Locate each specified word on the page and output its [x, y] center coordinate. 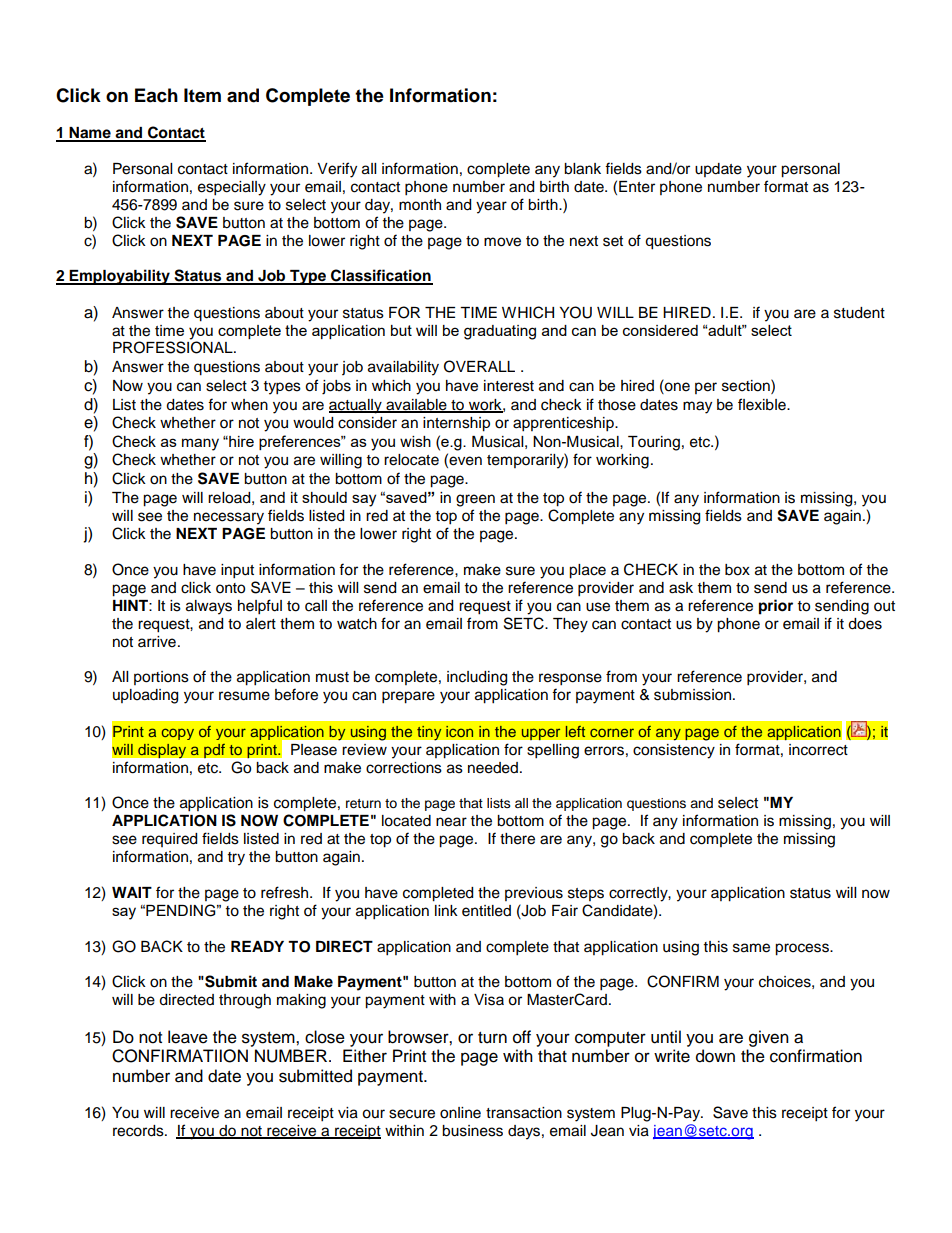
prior [776, 607]
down [715, 1056]
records [139, 1131]
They [570, 625]
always [209, 607]
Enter [637, 187]
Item [202, 95]
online [460, 1113]
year [491, 207]
